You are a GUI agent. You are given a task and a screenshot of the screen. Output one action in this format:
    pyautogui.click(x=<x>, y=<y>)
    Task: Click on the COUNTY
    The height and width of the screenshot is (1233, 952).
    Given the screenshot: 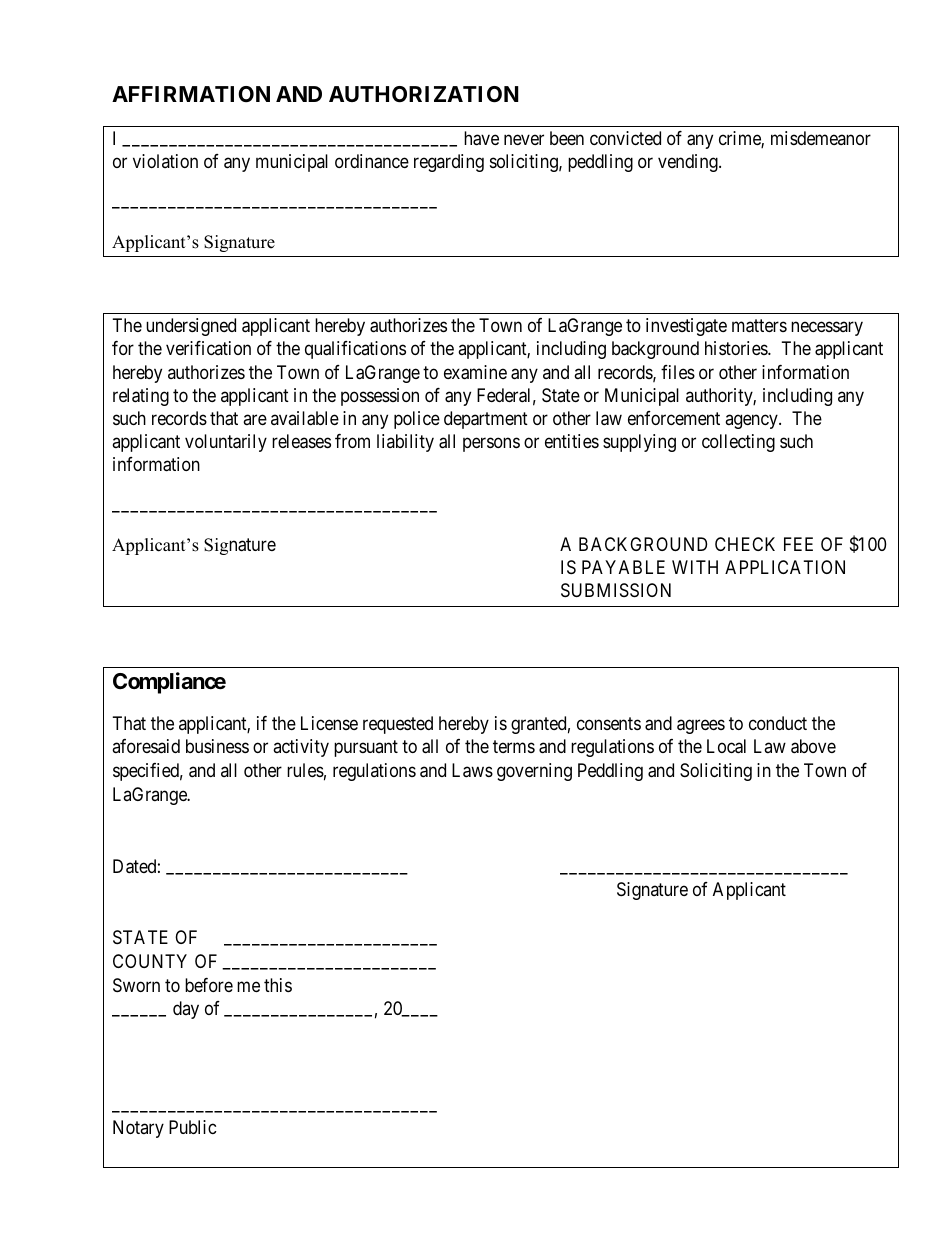 What is the action you would take?
    pyautogui.click(x=150, y=961)
